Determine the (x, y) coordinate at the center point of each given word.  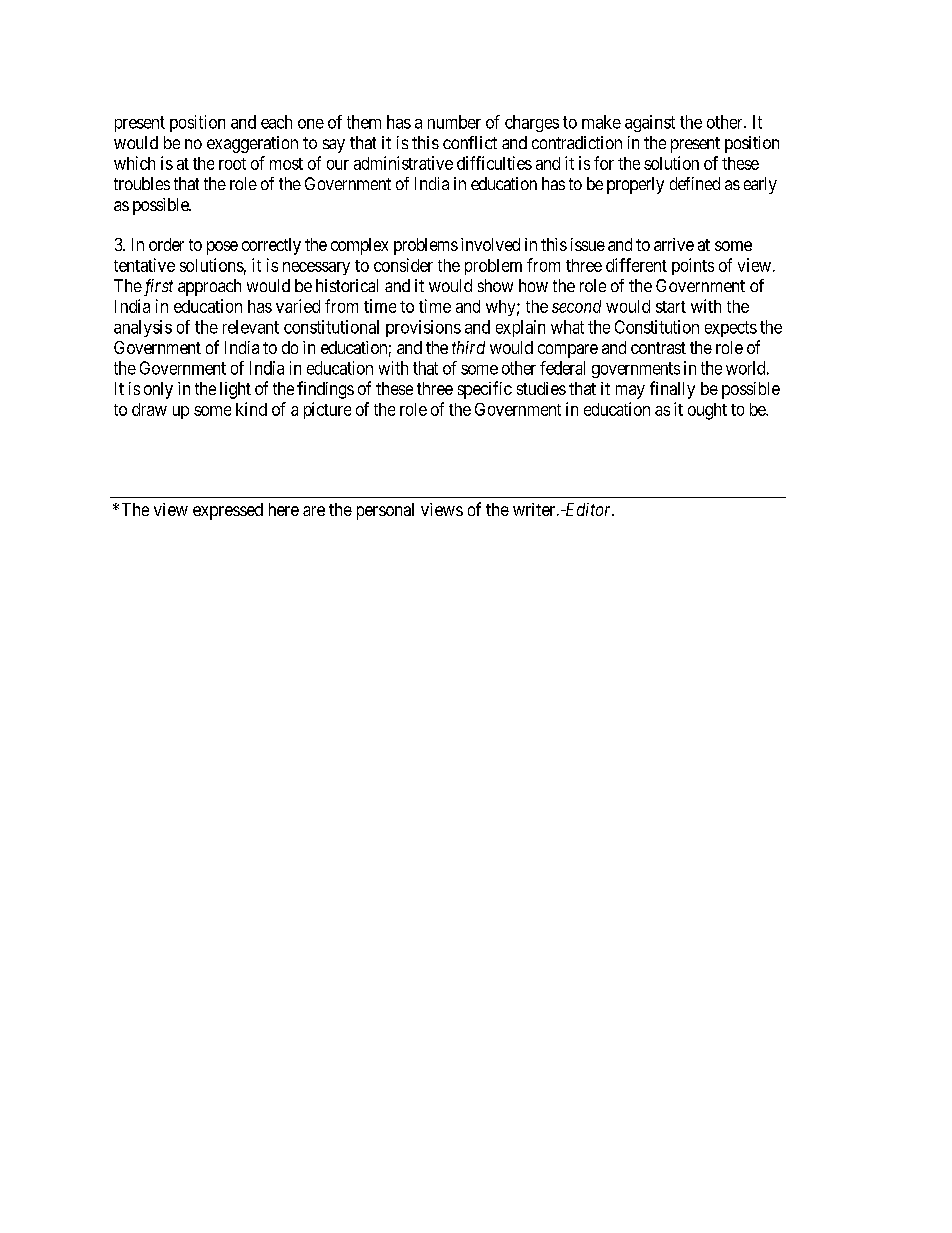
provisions (423, 328)
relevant (251, 327)
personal (385, 511)
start (671, 307)
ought (707, 411)
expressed (228, 511)
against (650, 123)
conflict (470, 142)
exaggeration (252, 144)
